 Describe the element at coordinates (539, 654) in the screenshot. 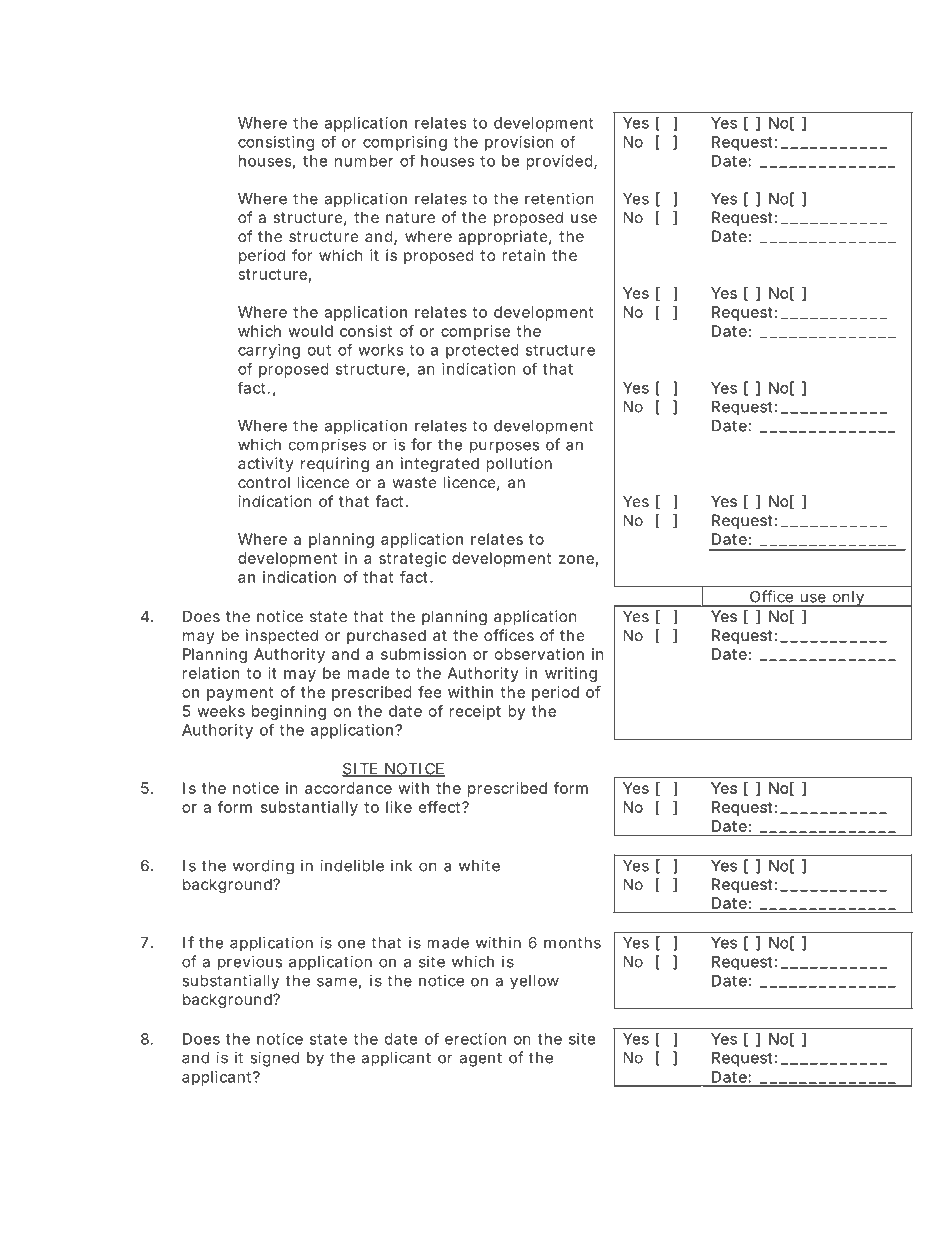

I see `observation` at that location.
